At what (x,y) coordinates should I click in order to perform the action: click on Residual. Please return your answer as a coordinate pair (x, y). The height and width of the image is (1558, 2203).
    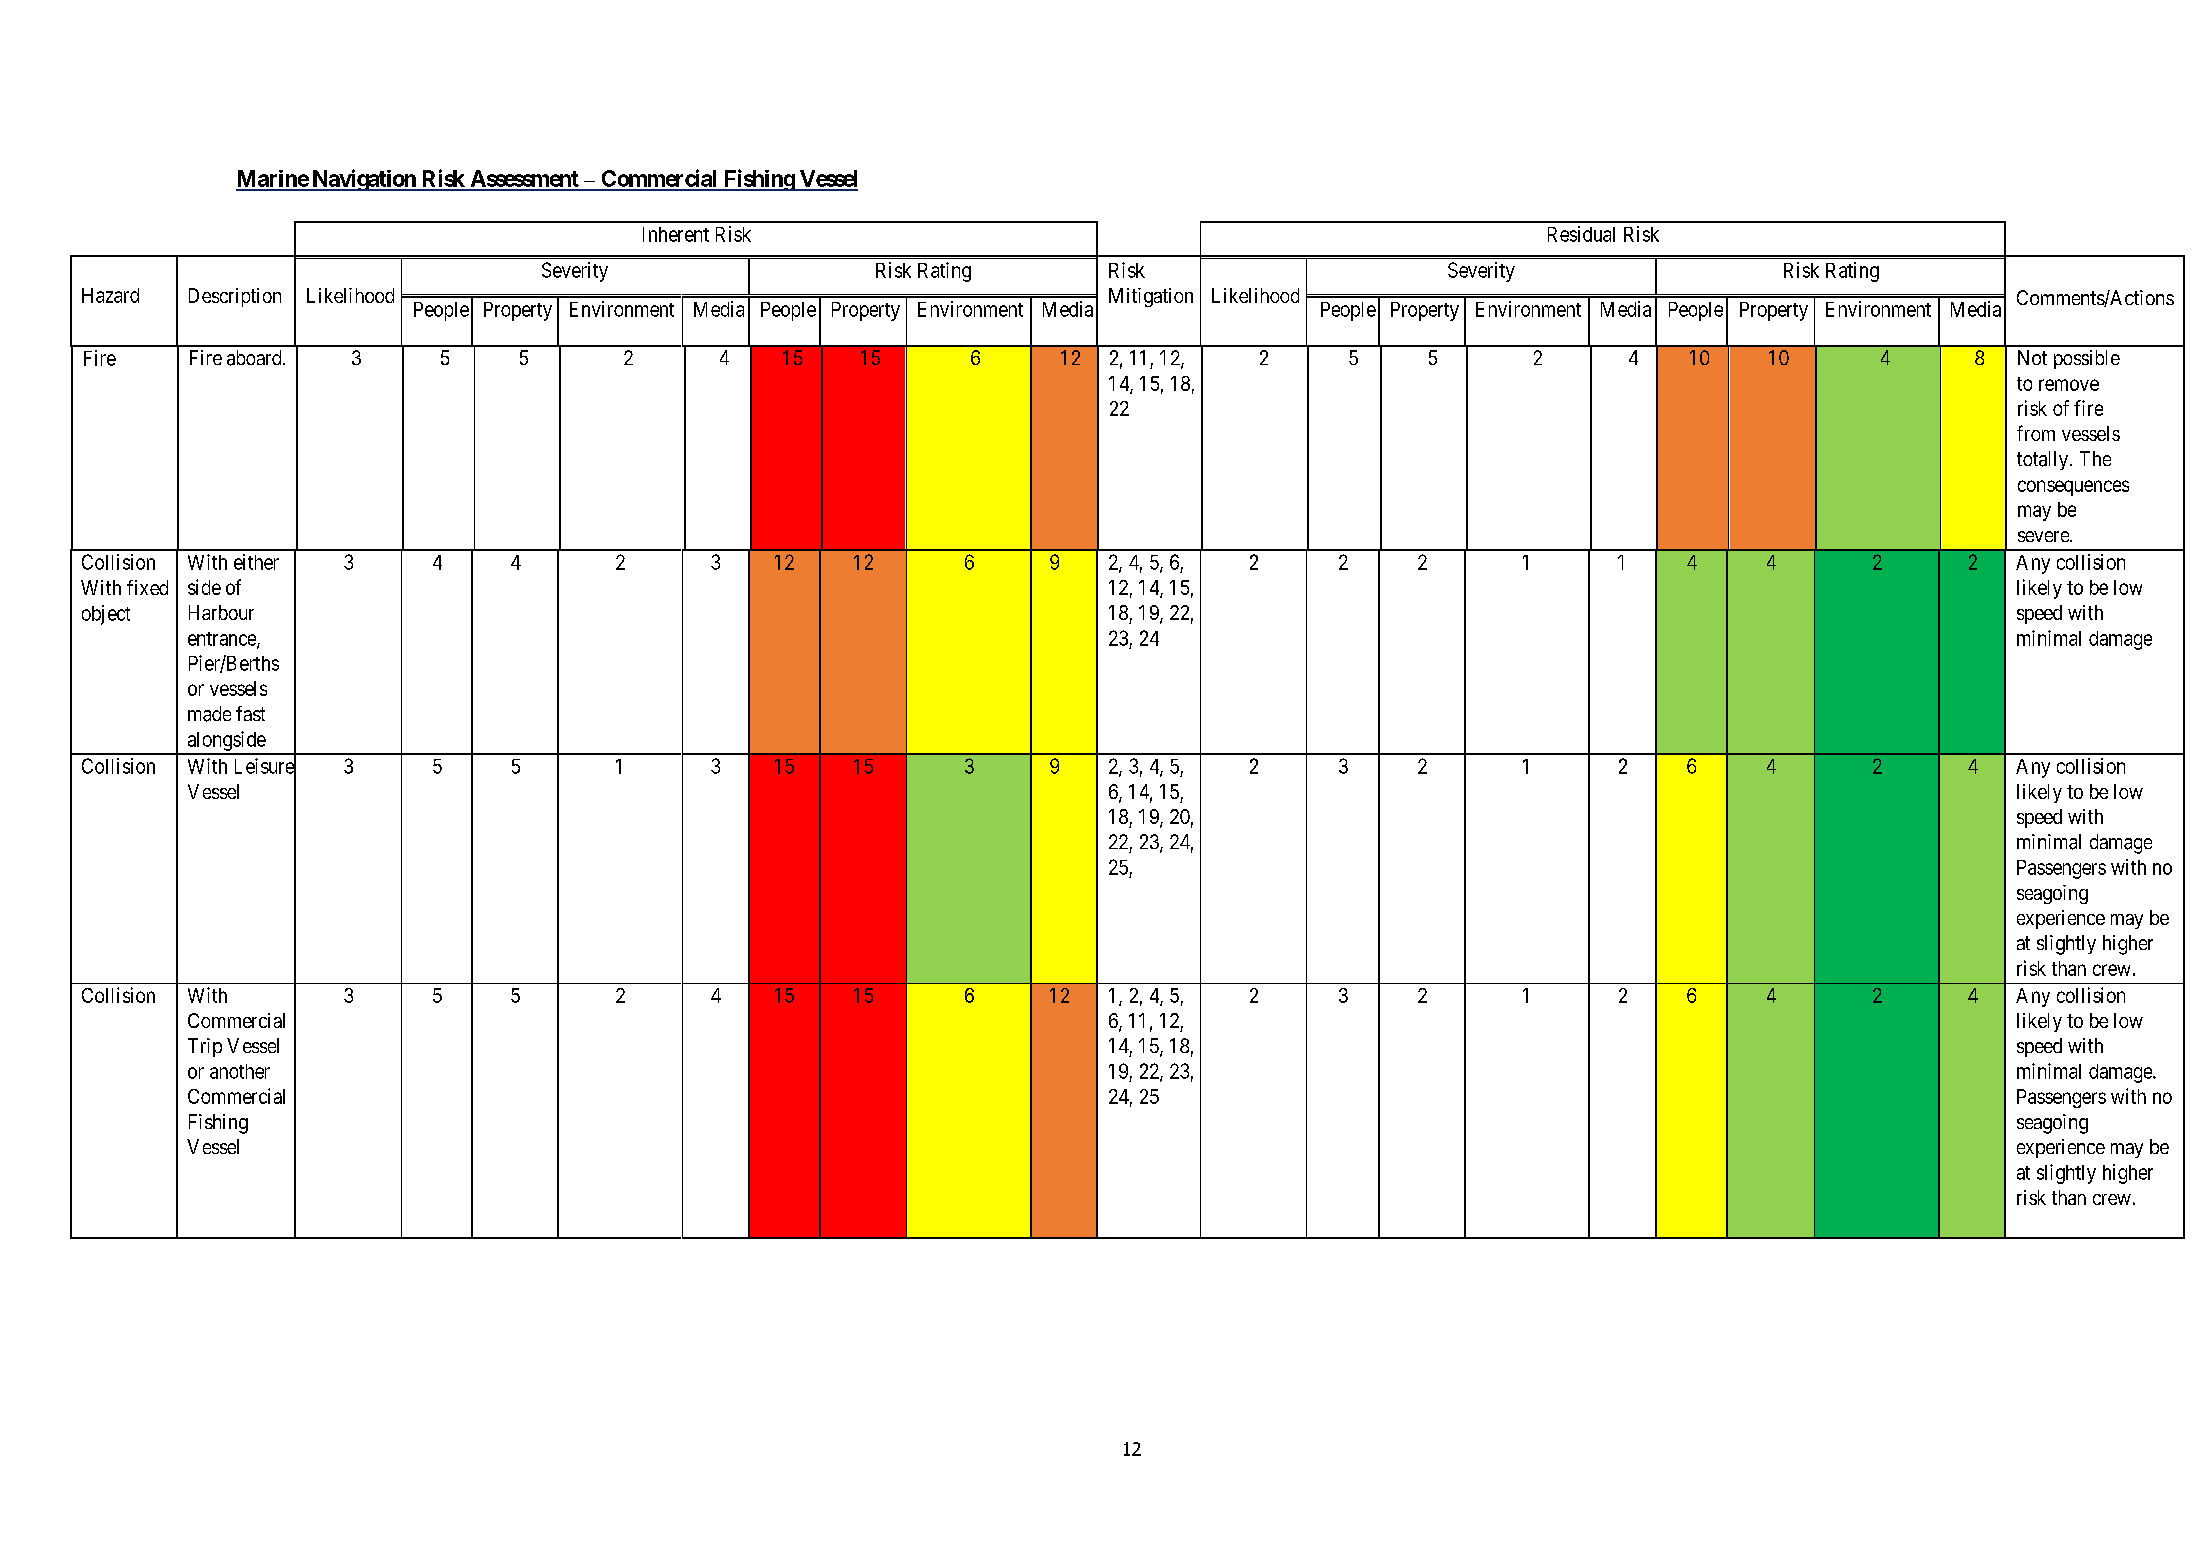
    Looking at the image, I should click on (1581, 234).
